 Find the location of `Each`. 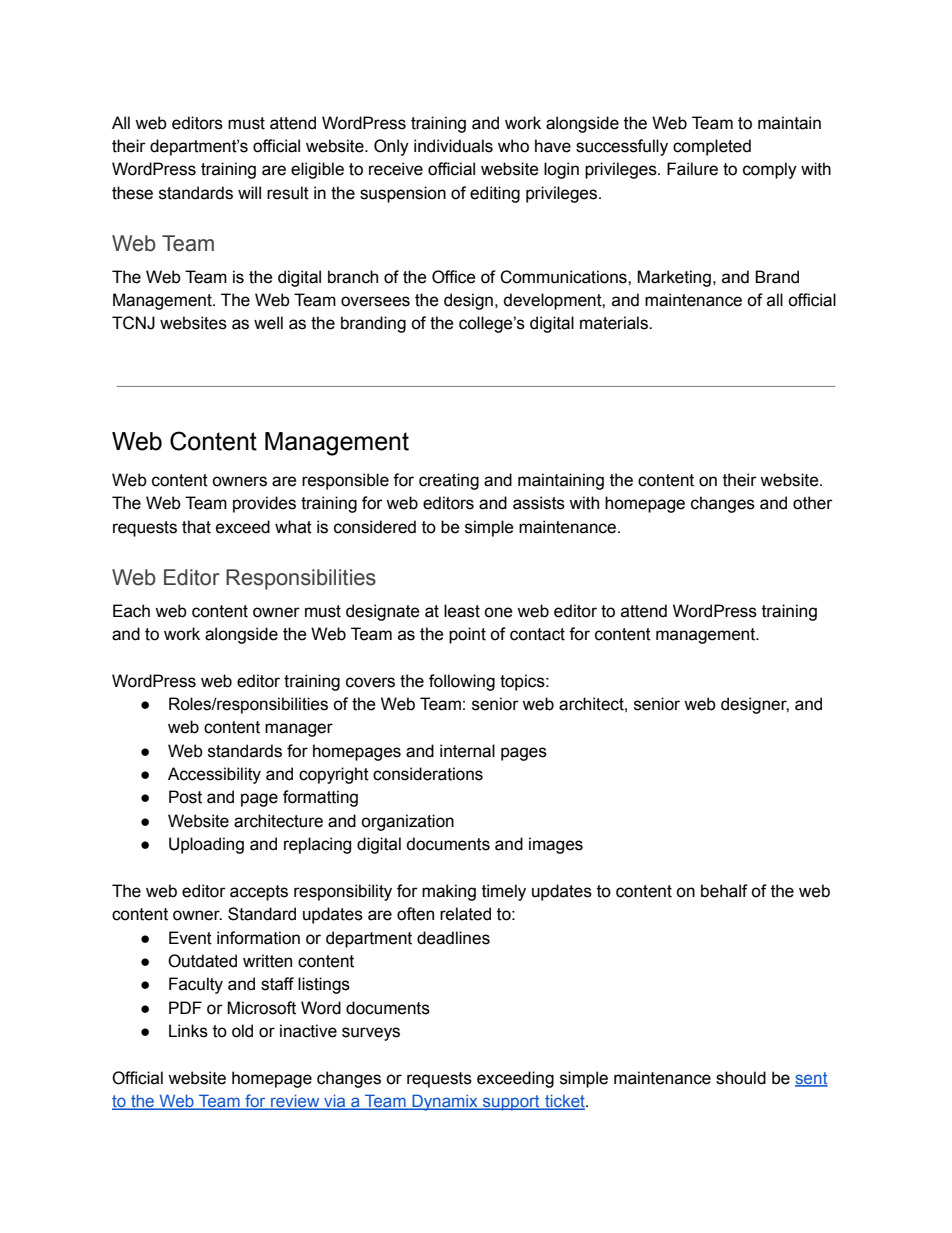

Each is located at coordinates (131, 611).
